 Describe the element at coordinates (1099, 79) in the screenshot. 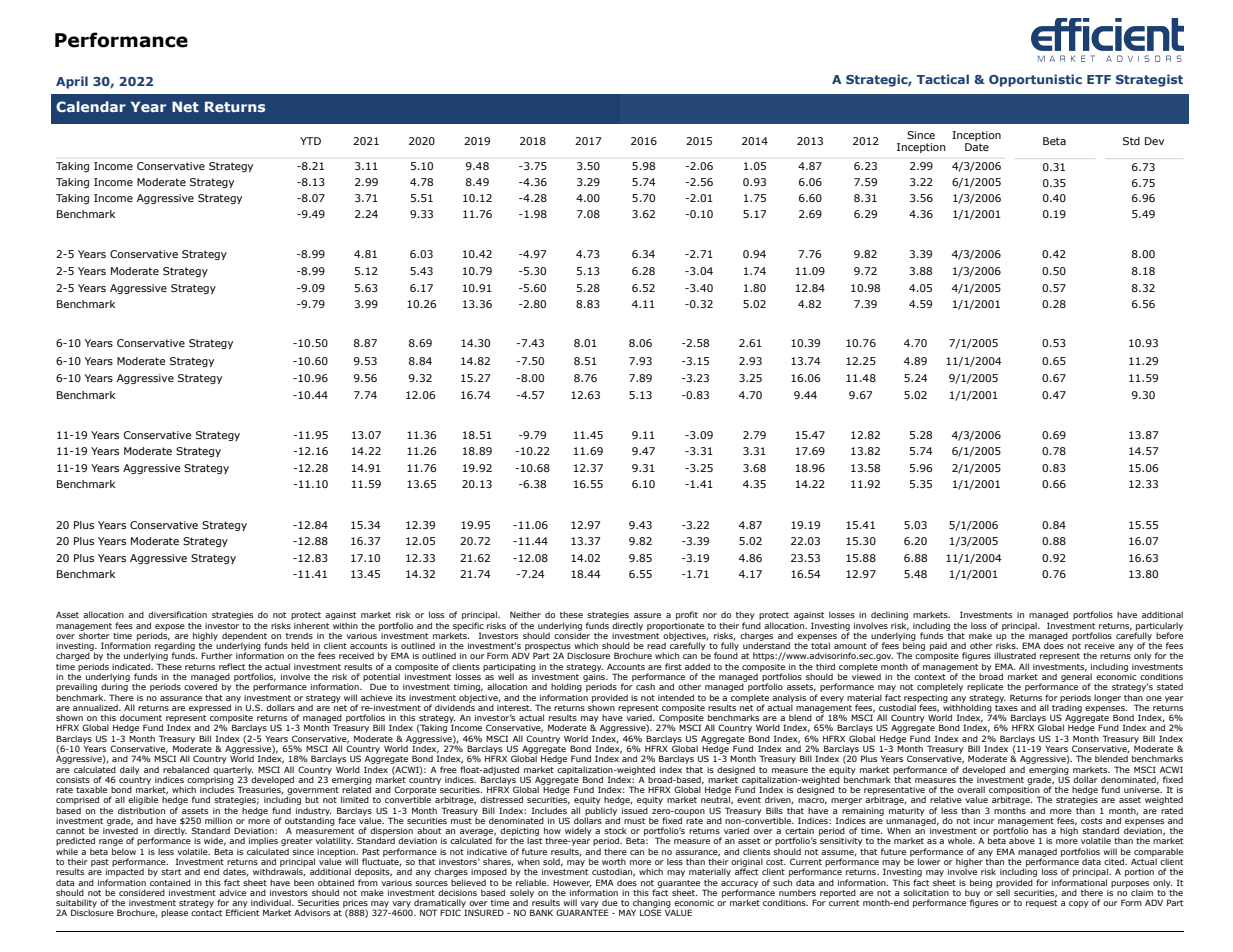

I see `ETF` at that location.
